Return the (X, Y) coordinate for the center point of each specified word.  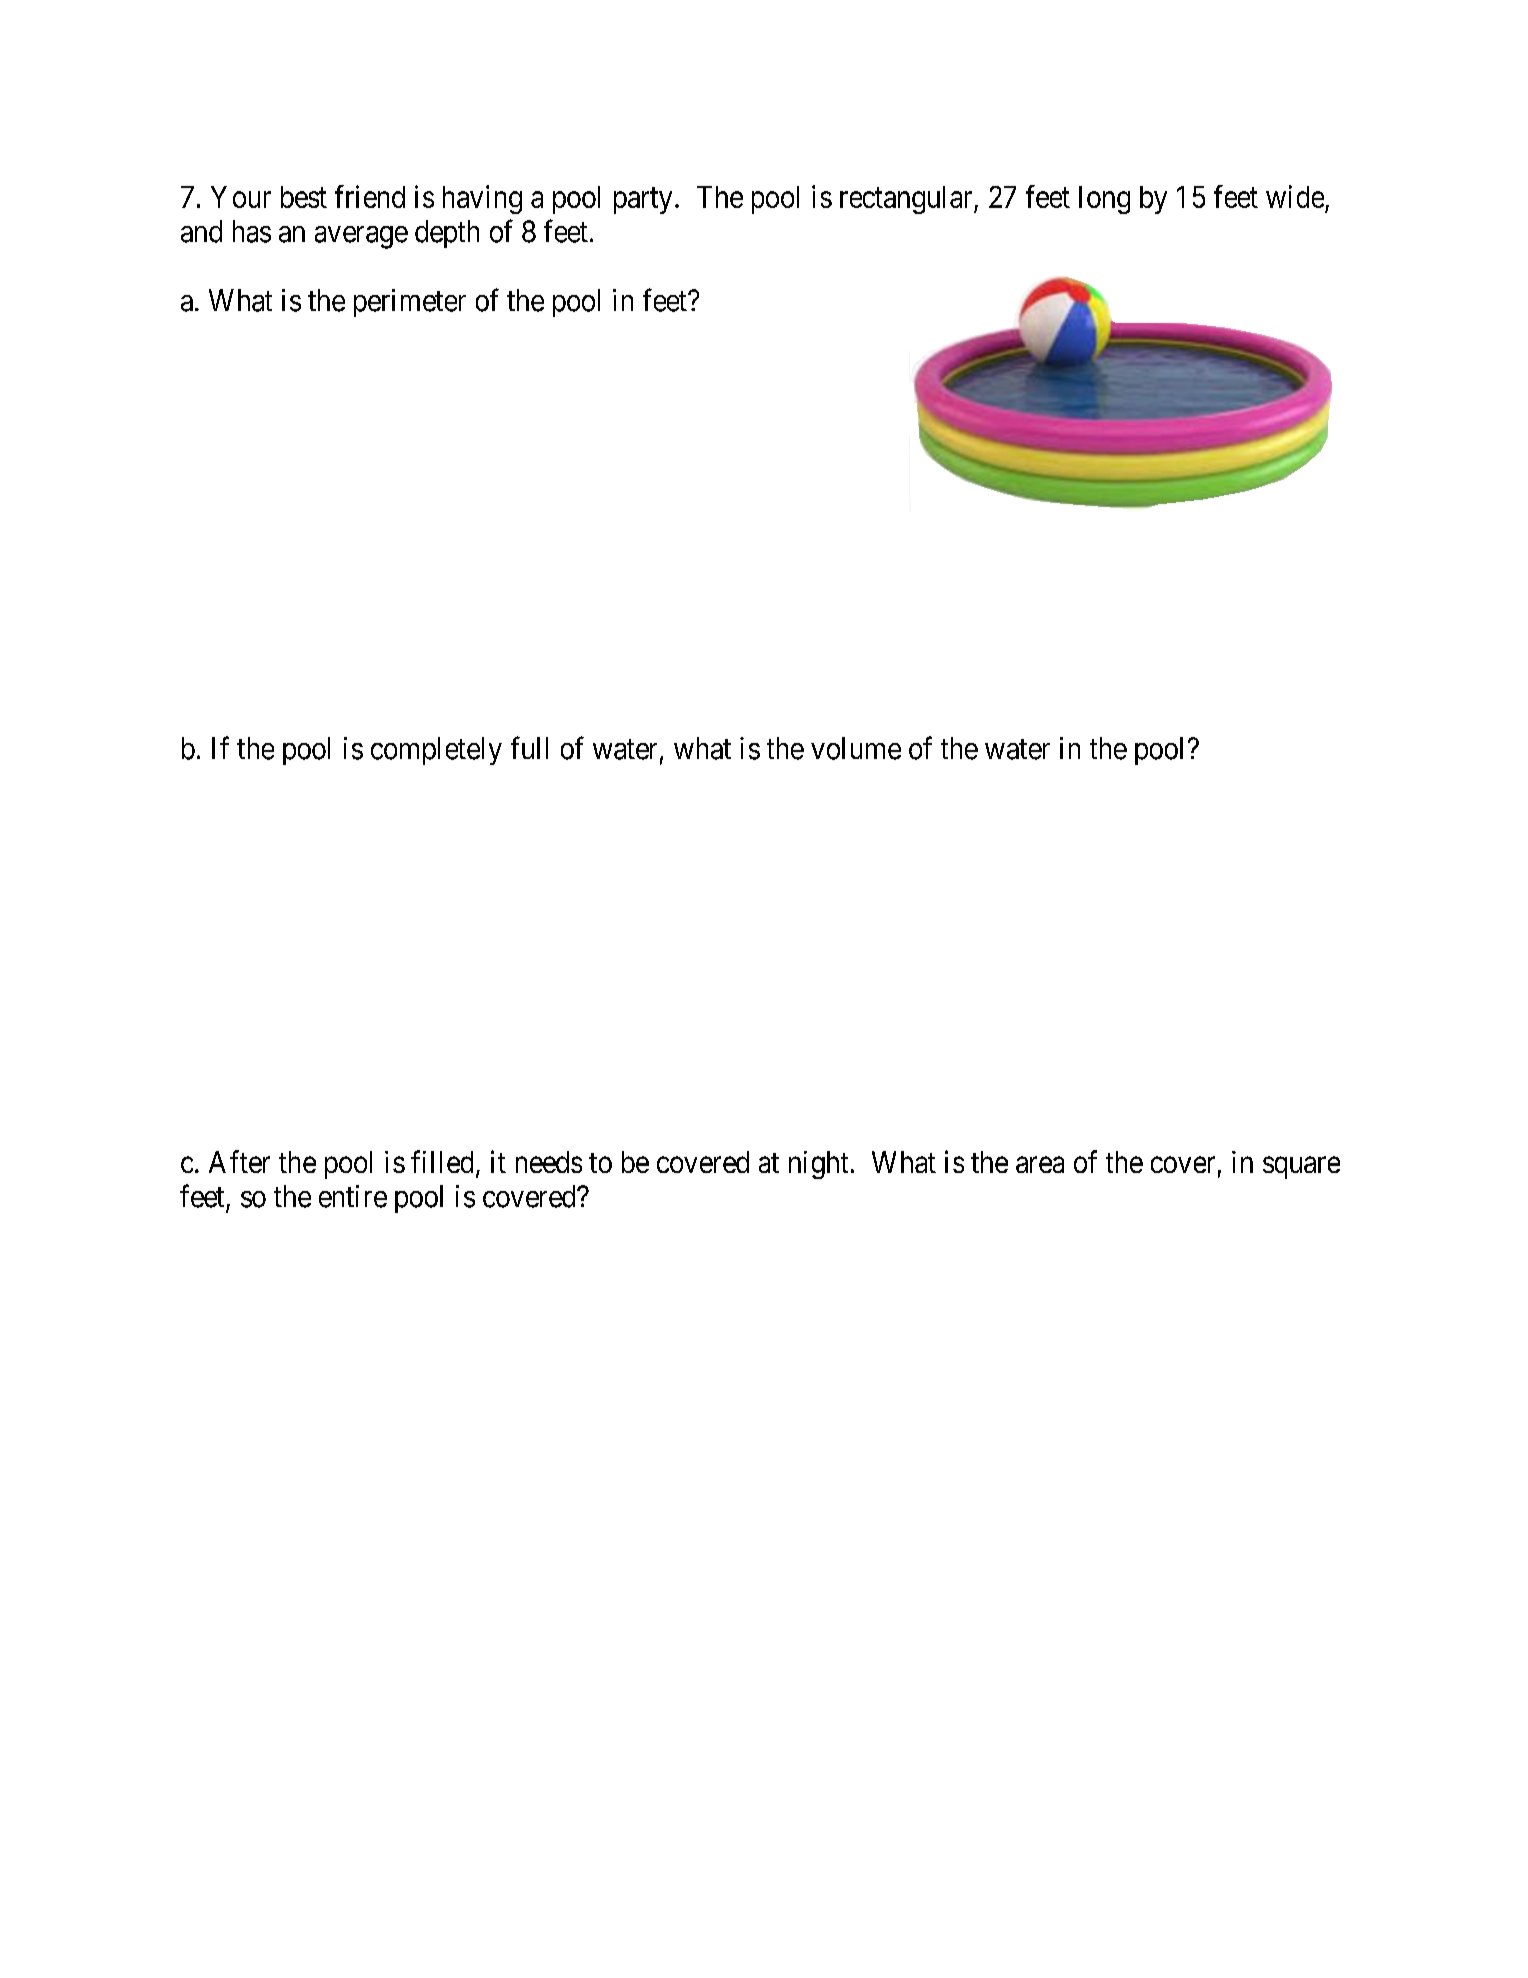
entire (353, 1196)
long (1104, 200)
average (361, 237)
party (643, 201)
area (1040, 1165)
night (818, 1165)
